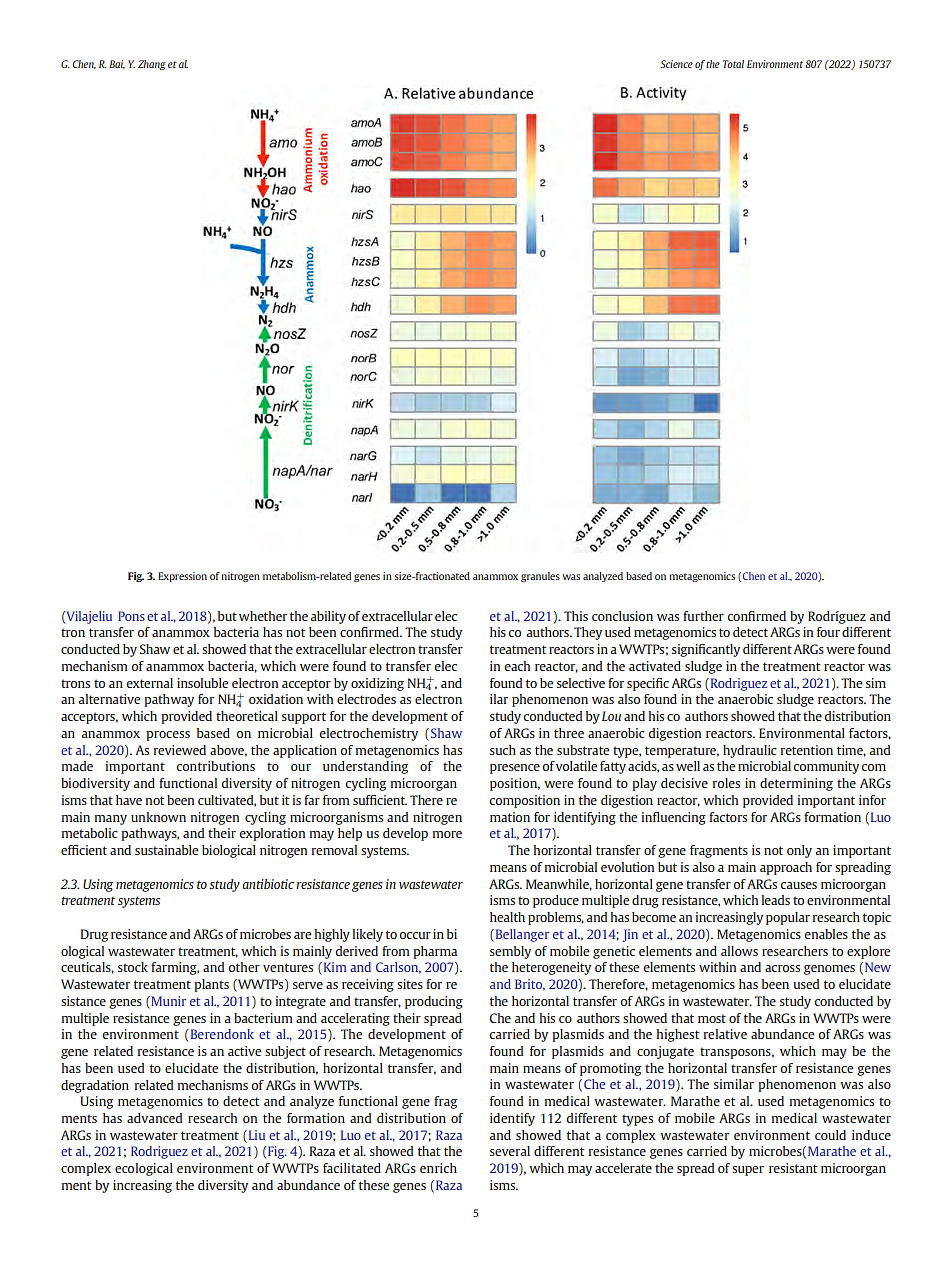 The width and height of the screenshot is (952, 1270). Describe the element at coordinates (154, 1118) in the screenshot. I see `advanced` at that location.
